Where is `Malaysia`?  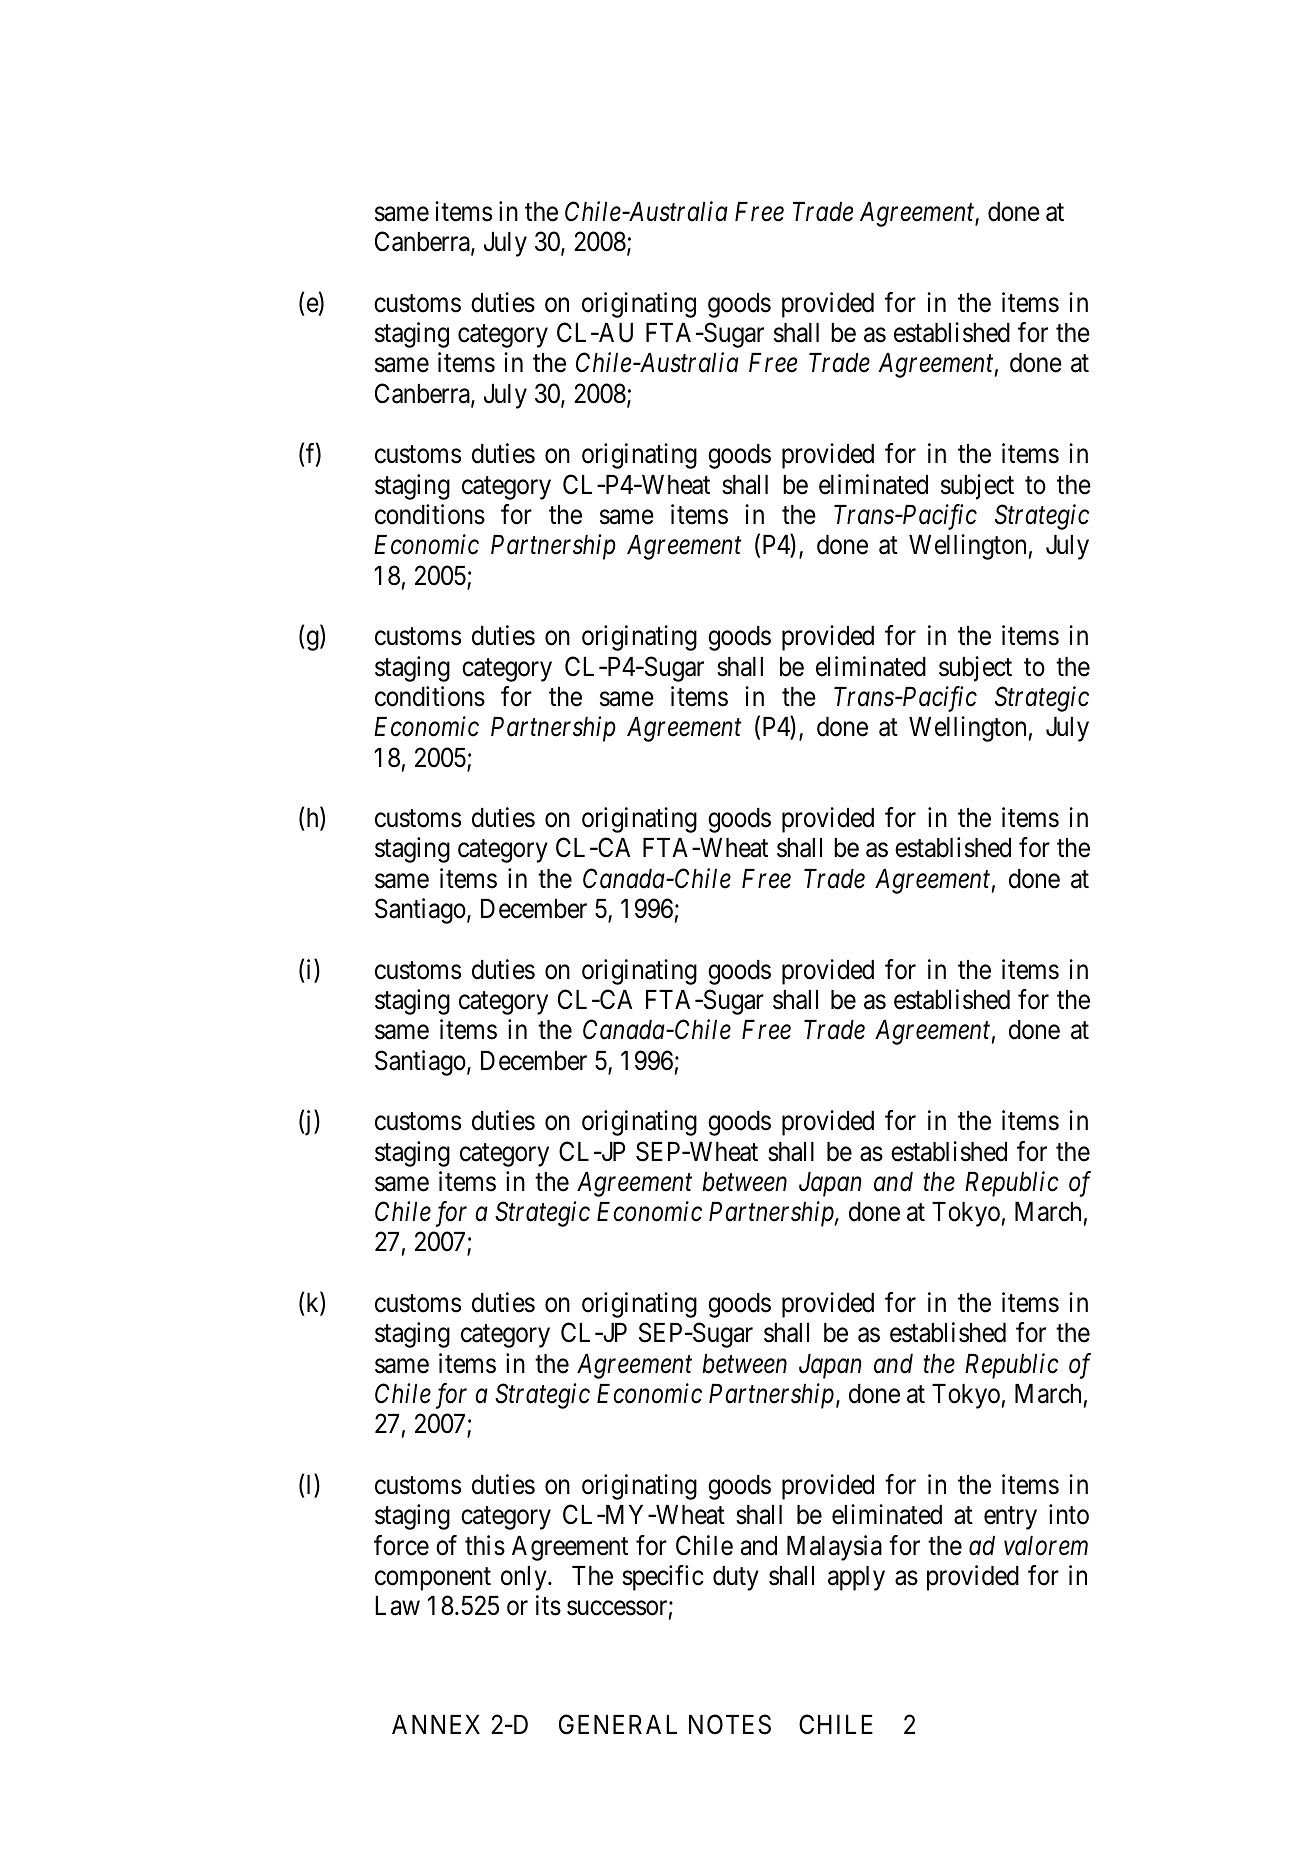
Malaysia is located at coordinates (834, 1548).
